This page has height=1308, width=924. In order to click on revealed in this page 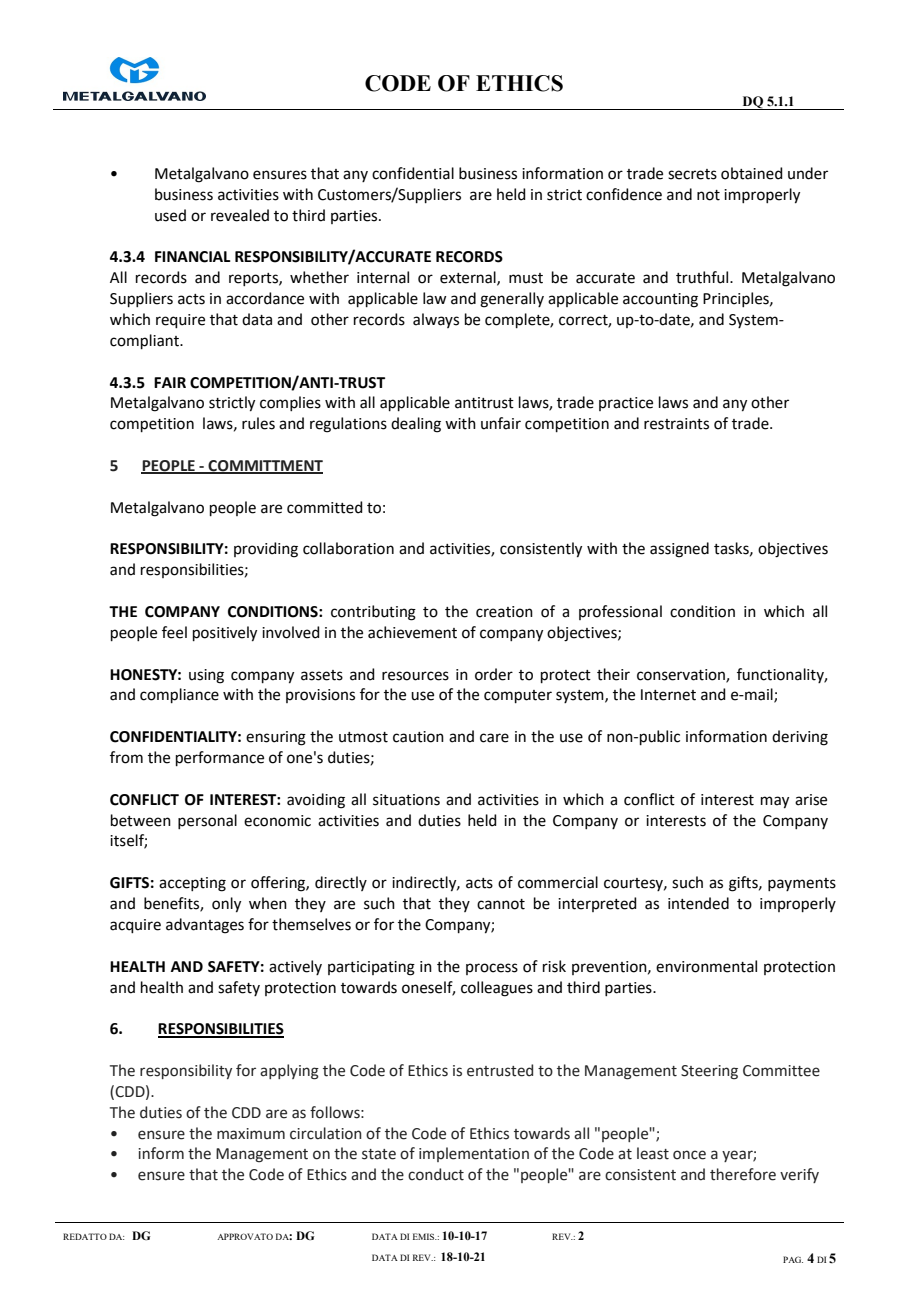, I will do `click(240, 215)`.
